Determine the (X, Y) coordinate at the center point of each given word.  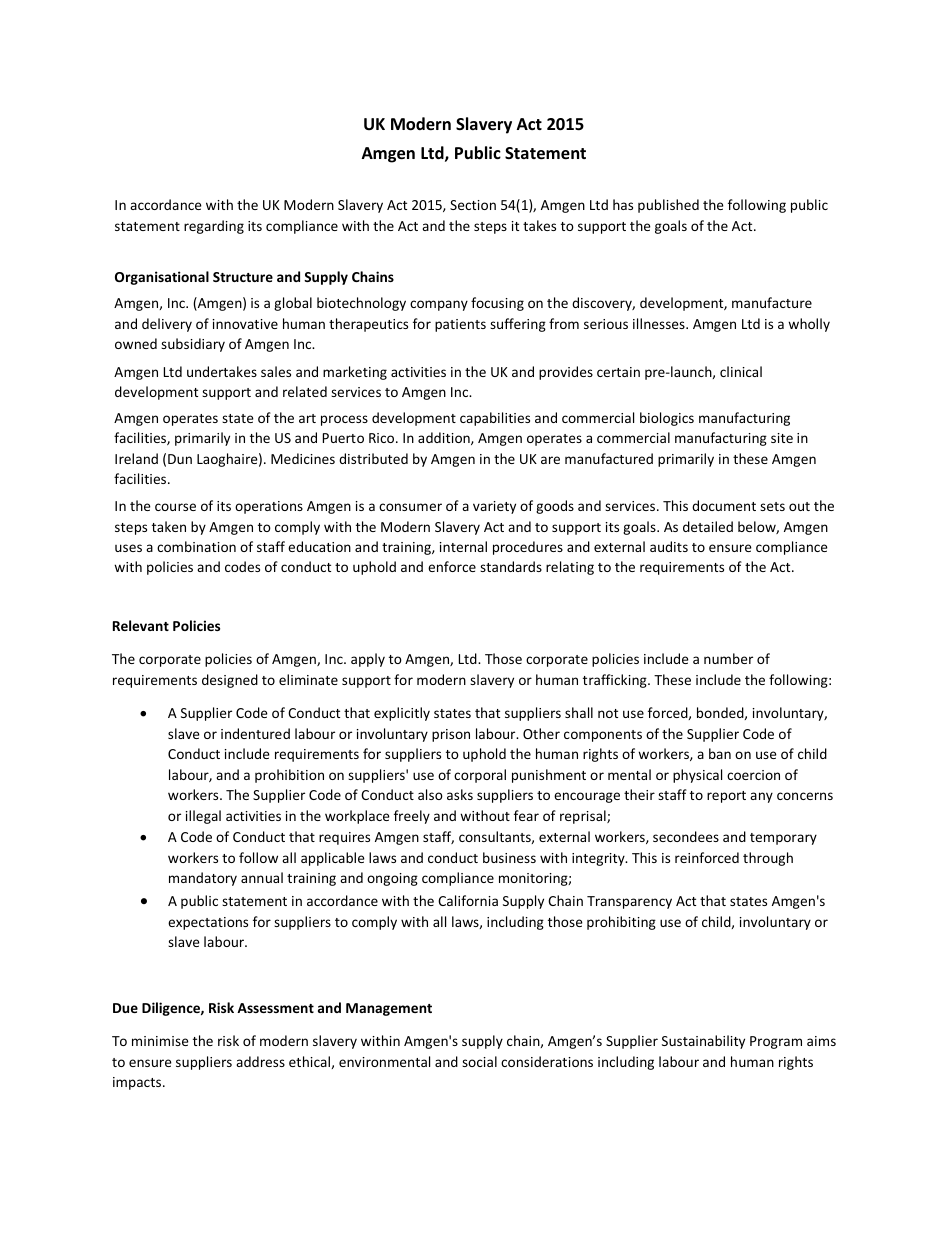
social (479, 1061)
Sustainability (703, 1042)
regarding (214, 227)
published (668, 206)
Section (473, 205)
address (260, 1061)
